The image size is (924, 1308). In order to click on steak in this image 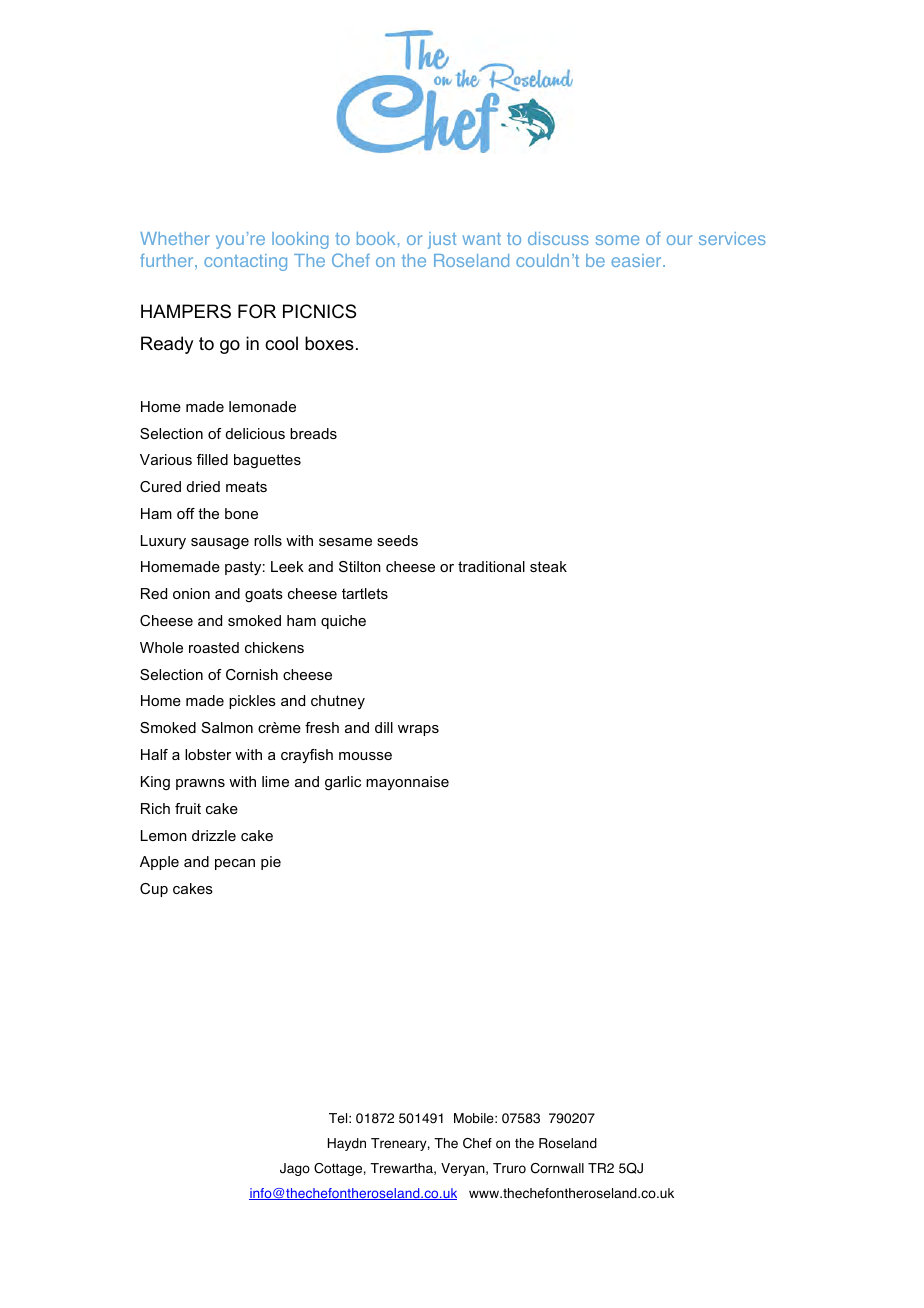, I will do `click(548, 566)`.
